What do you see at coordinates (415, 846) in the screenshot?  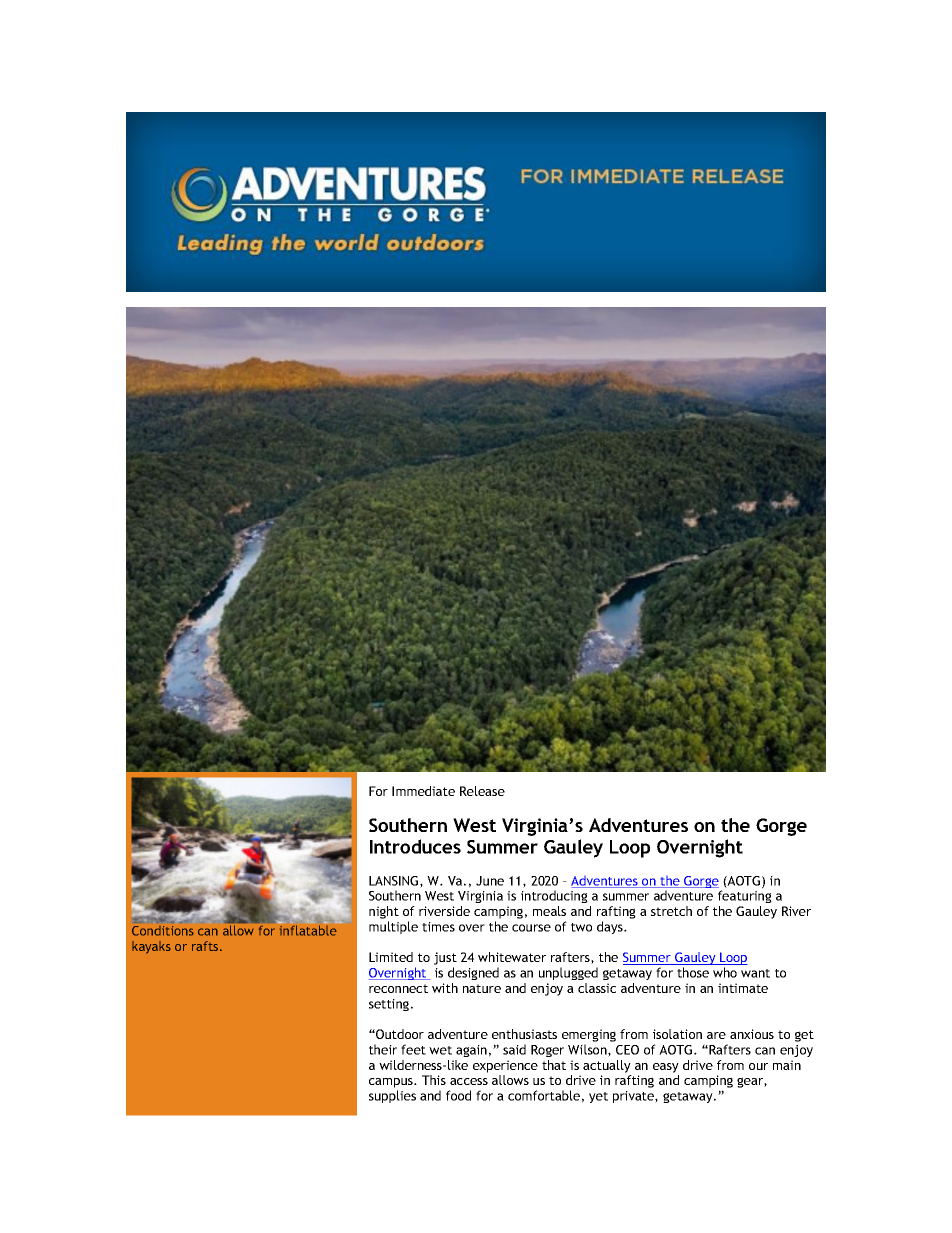 I see `Introduces` at bounding box center [415, 846].
